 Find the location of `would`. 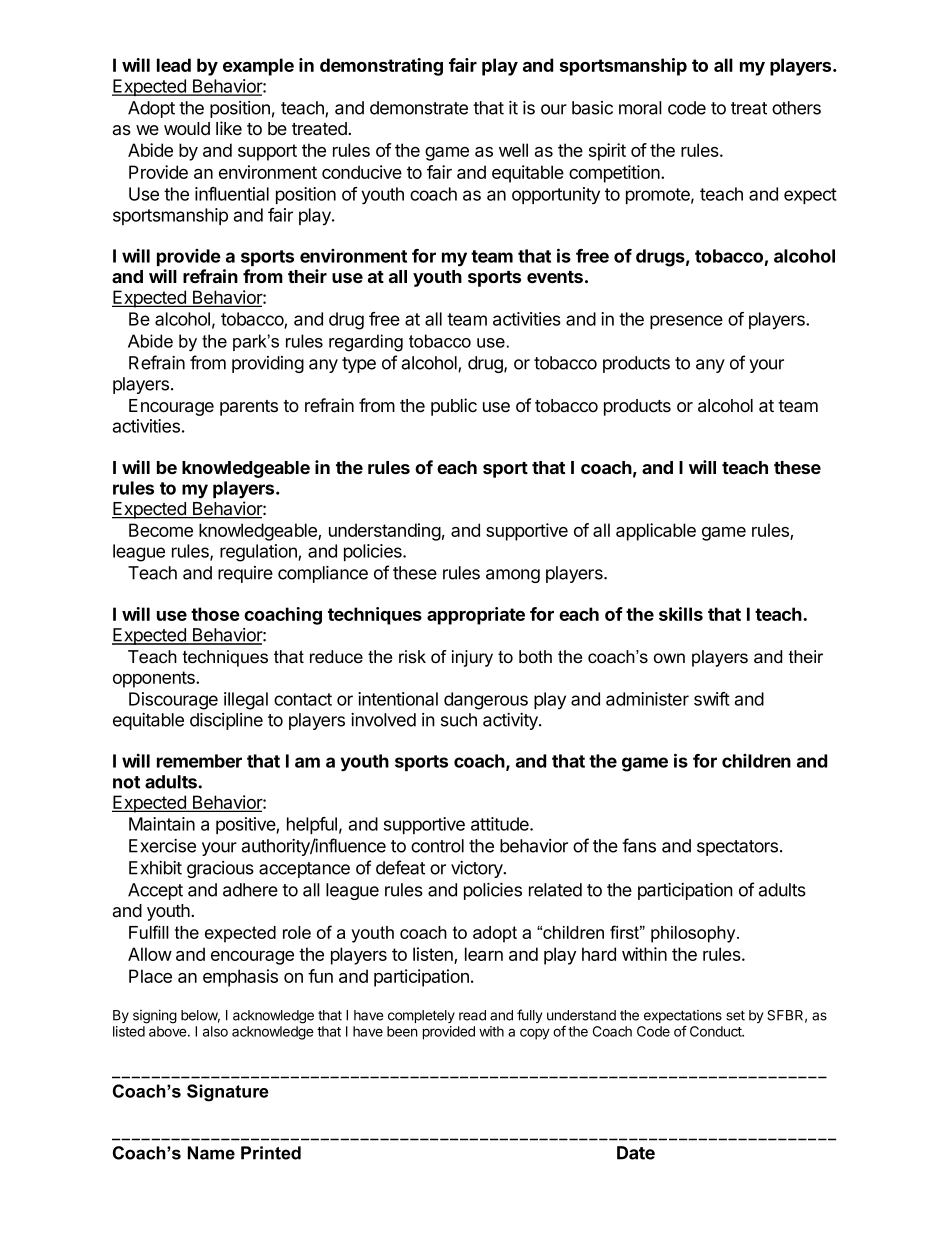

would is located at coordinates (187, 128).
